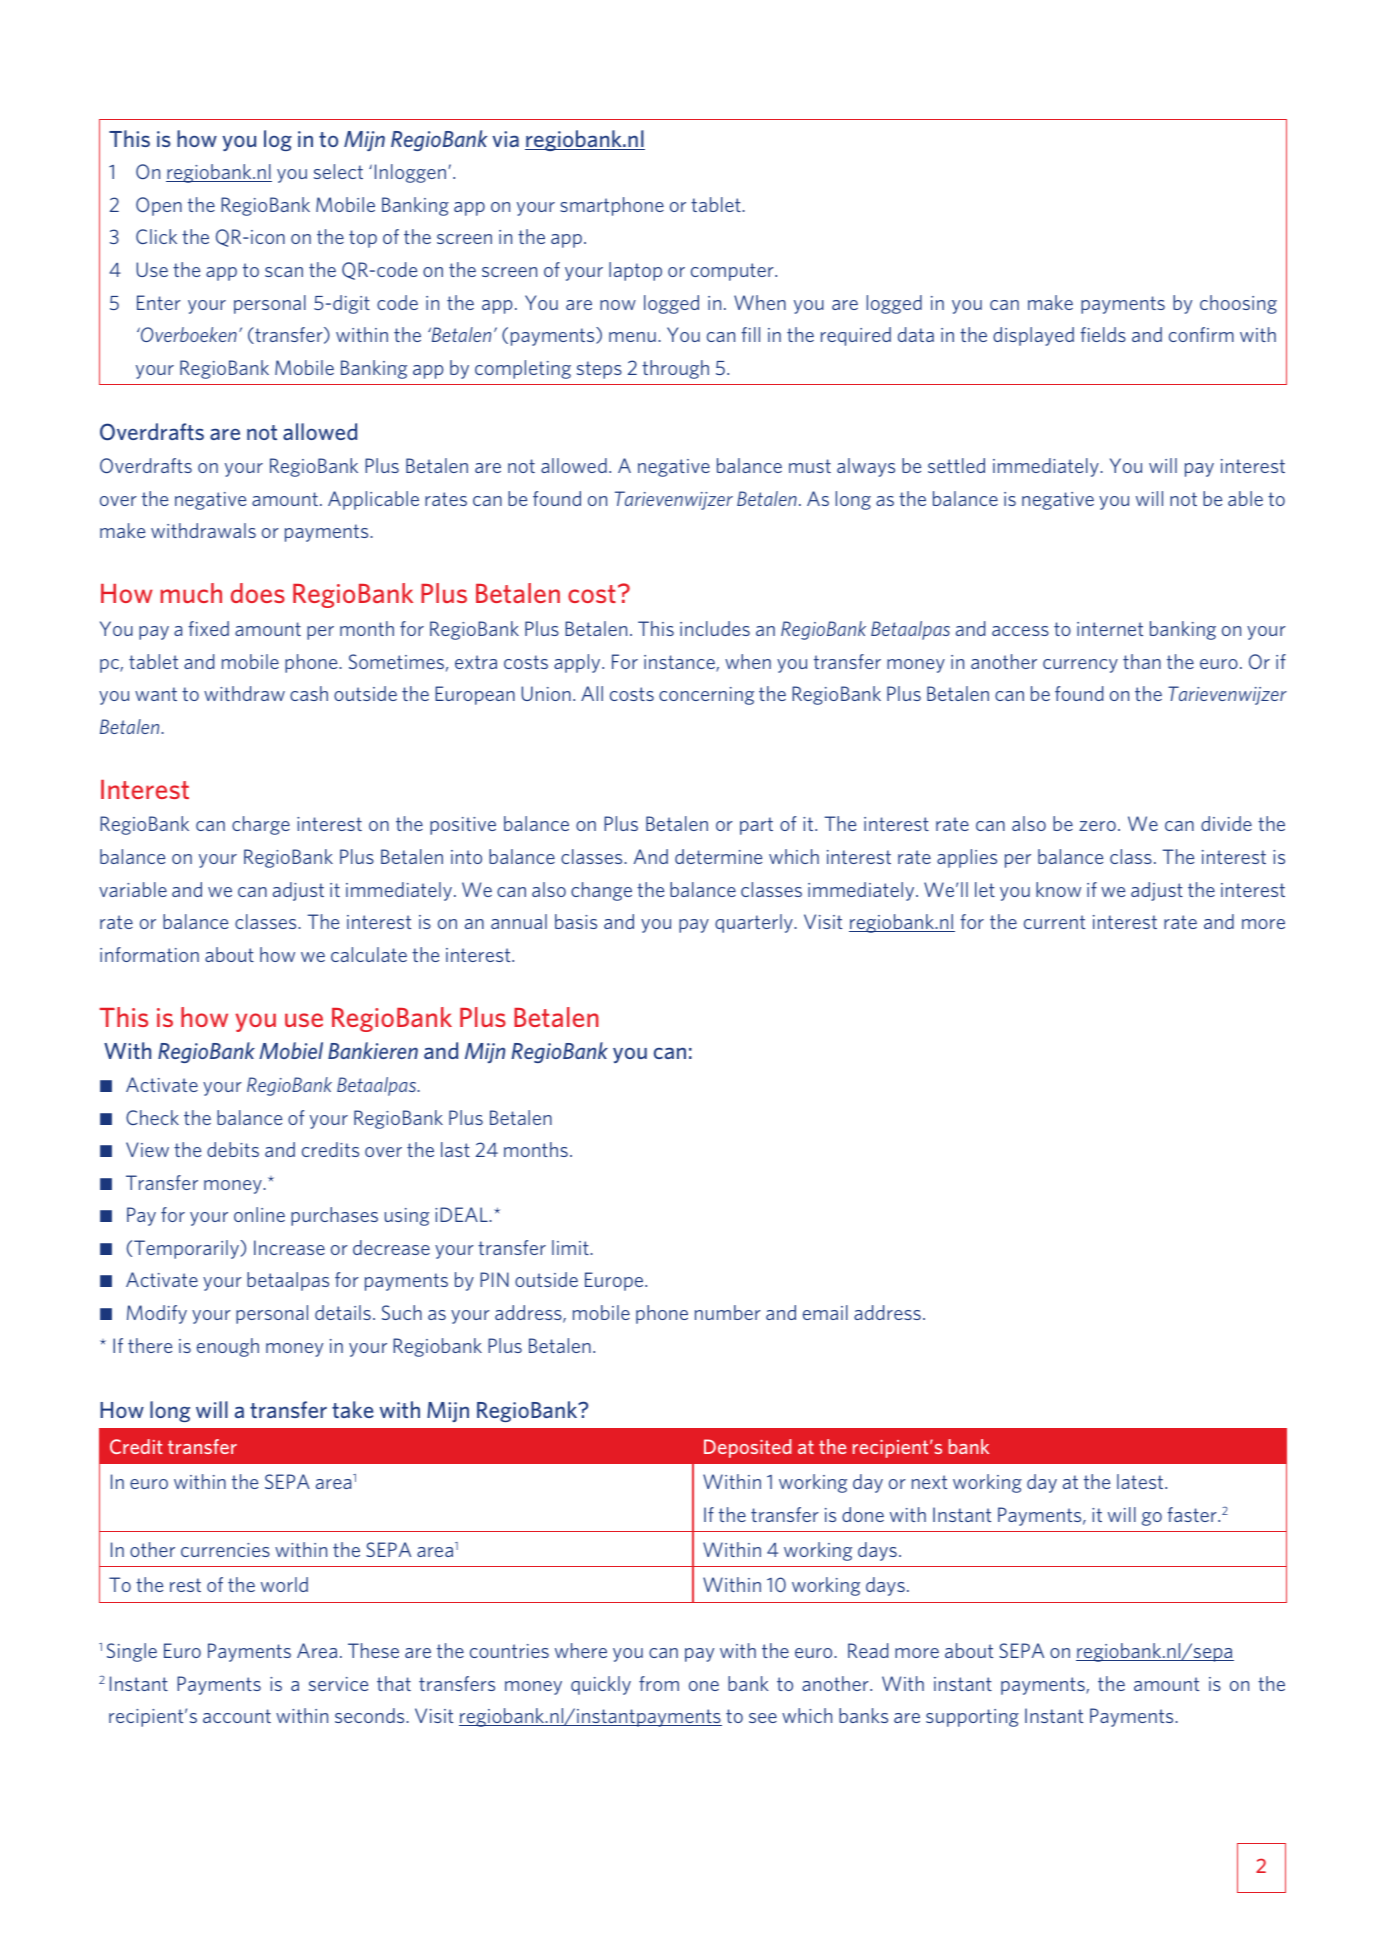 The width and height of the document is (1385, 1959). Describe the element at coordinates (635, 271) in the document. I see `laptop` at that location.
